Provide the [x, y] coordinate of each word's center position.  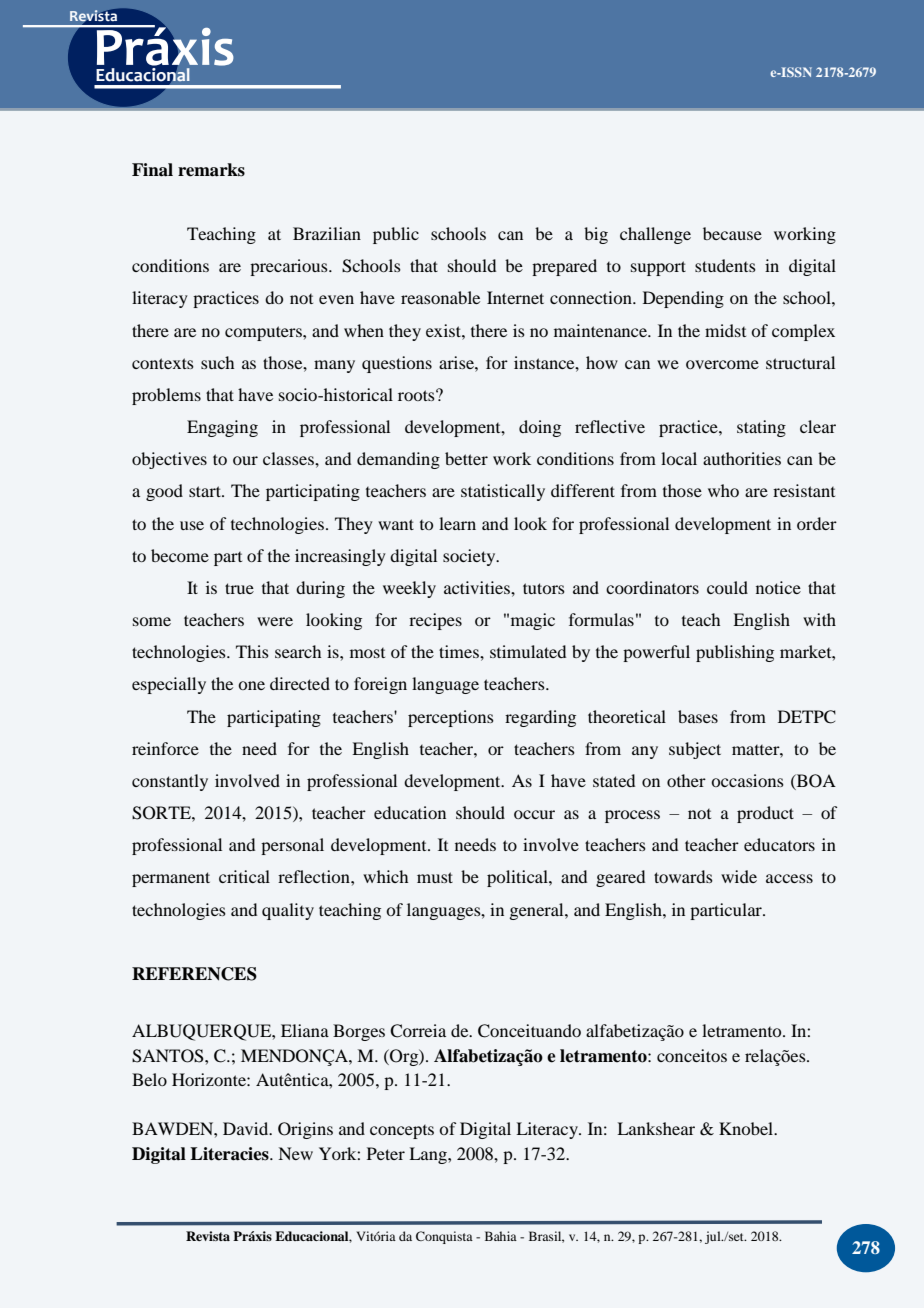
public [396, 235]
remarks [211, 170]
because [732, 233]
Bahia [501, 1236]
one [251, 685]
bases [698, 716]
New [295, 1153]
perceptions [451, 718]
